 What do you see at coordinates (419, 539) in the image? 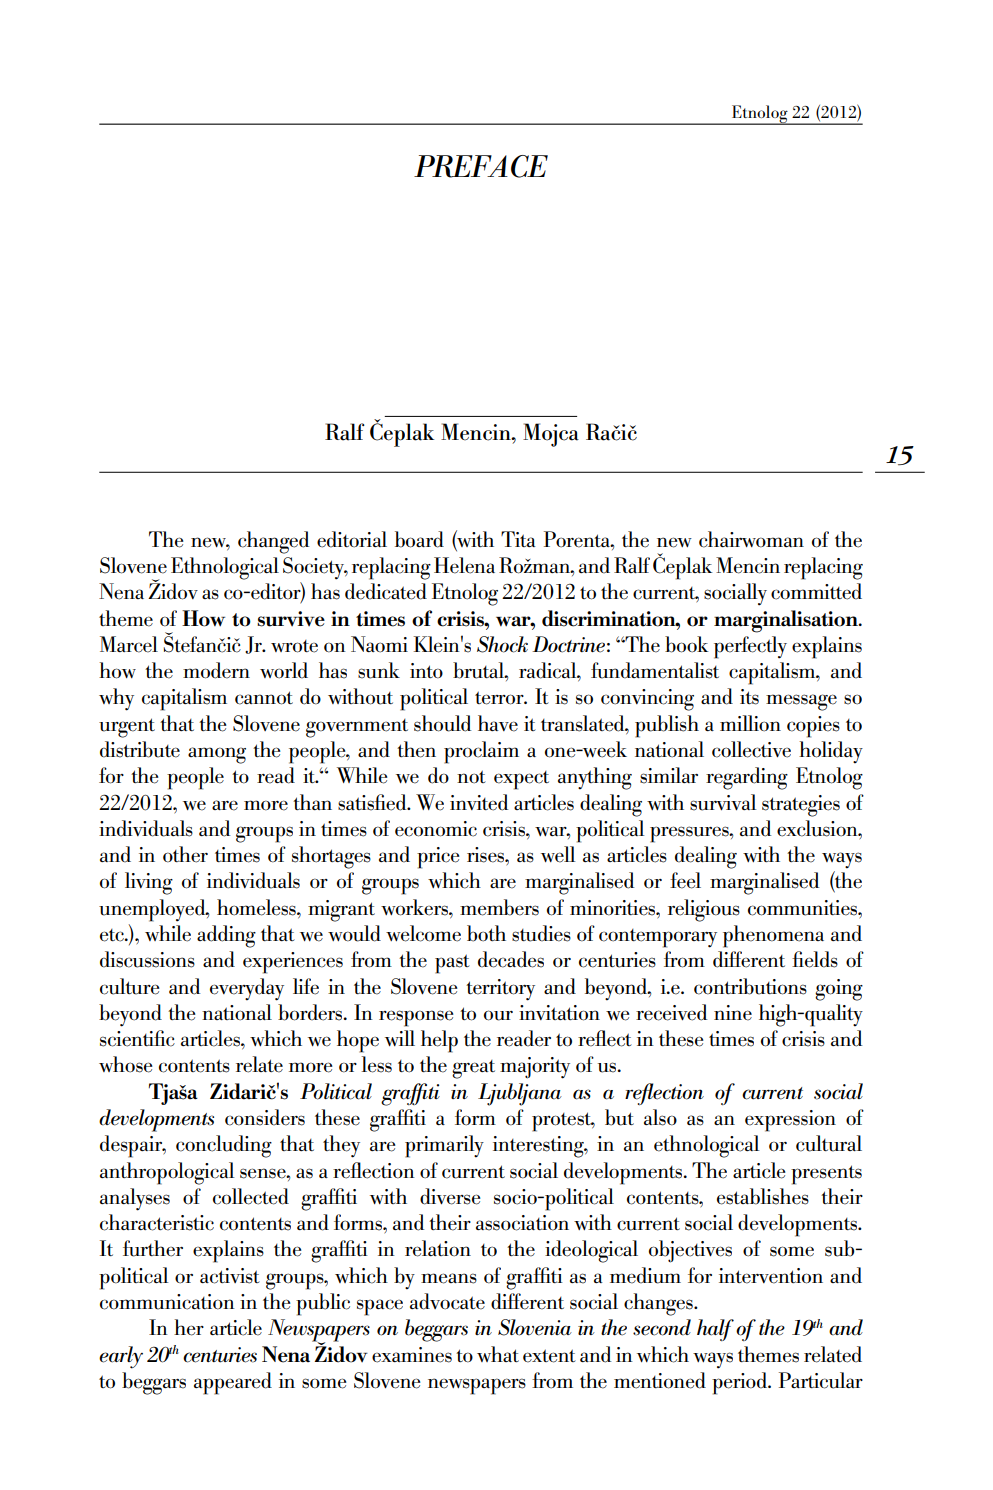
I see `board` at bounding box center [419, 539].
